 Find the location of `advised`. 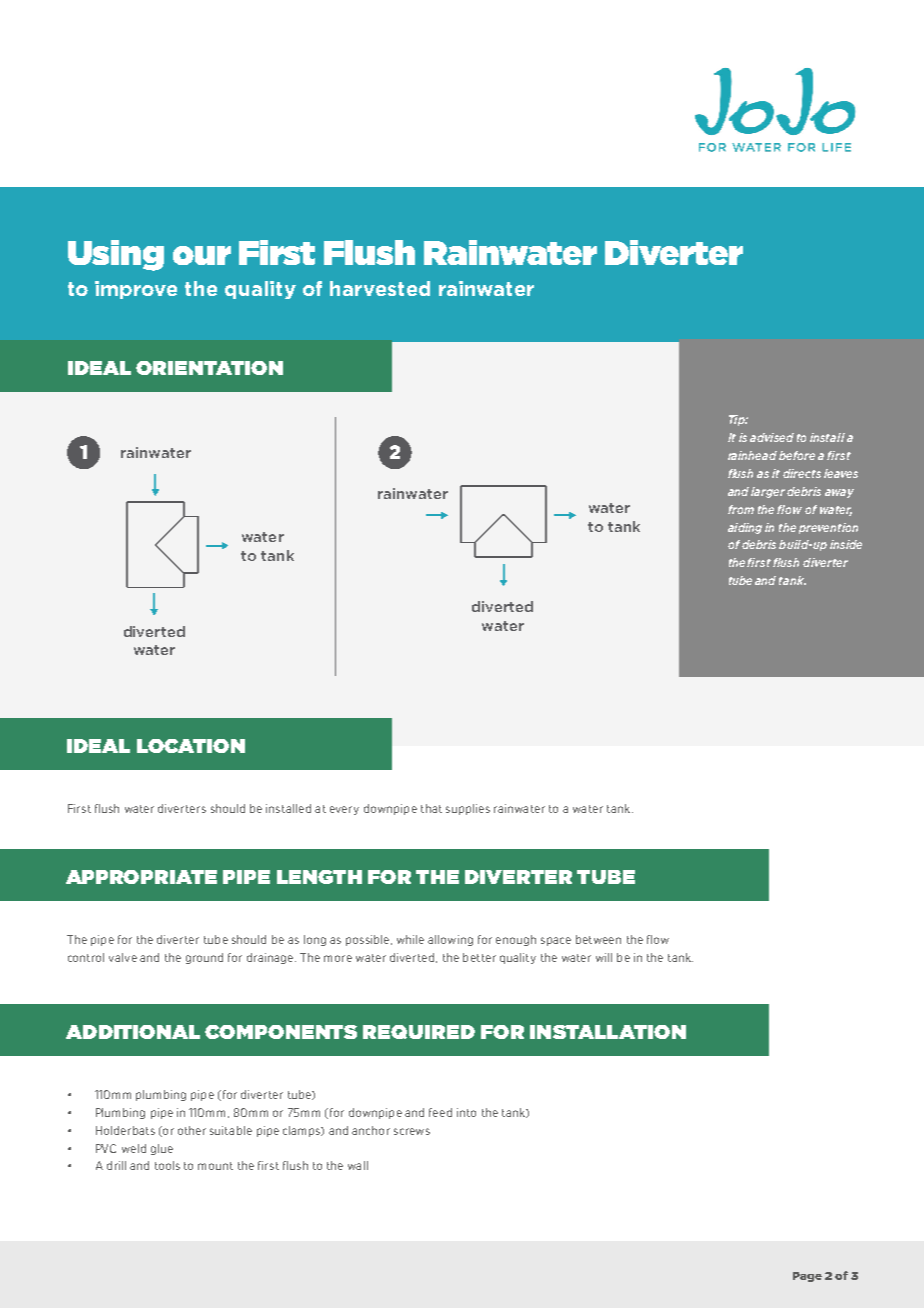

advised is located at coordinates (772, 437).
